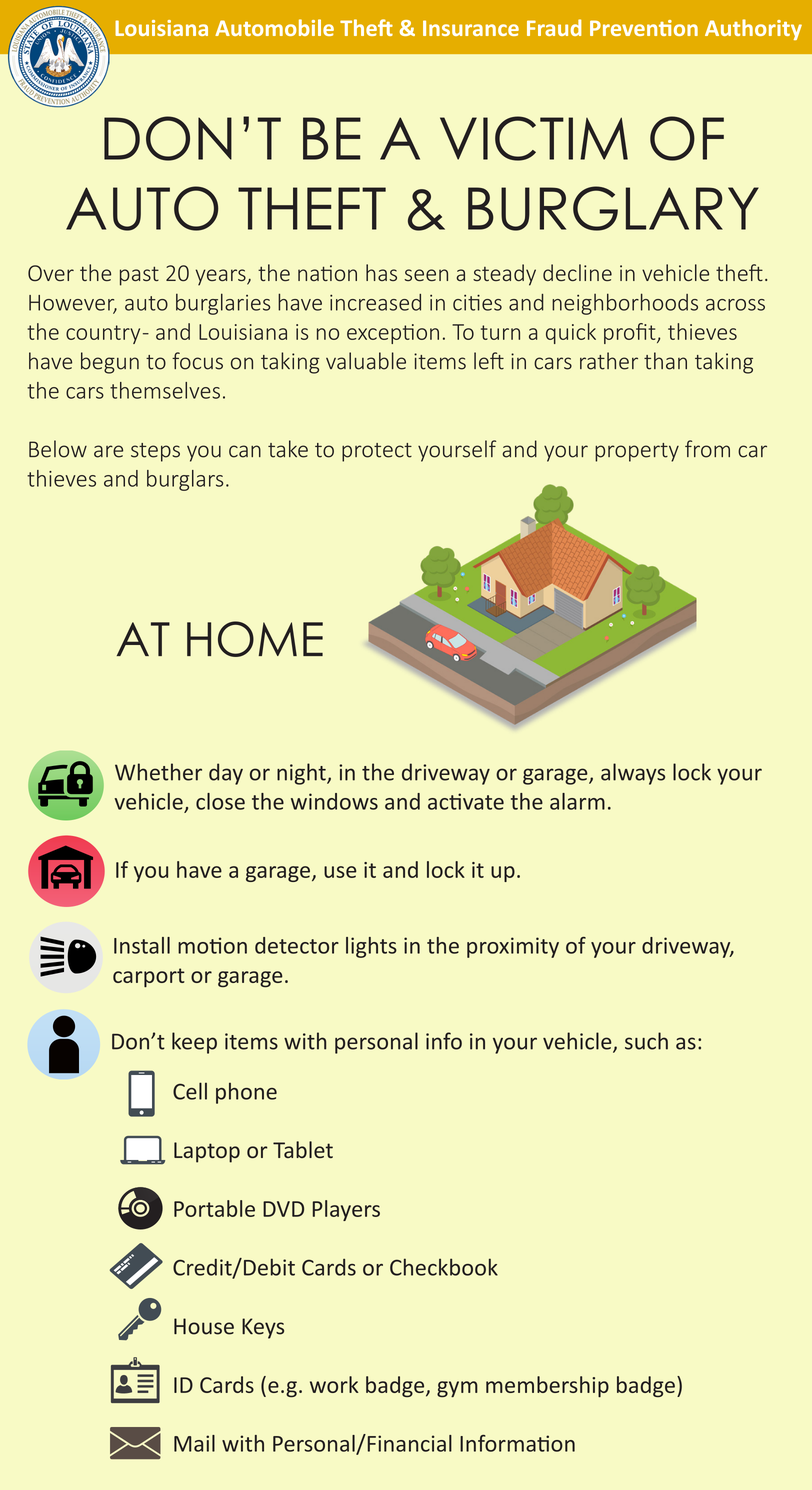 This document has height=1490, width=812. What do you see at coordinates (471, 28) in the document?
I see `Insurance` at bounding box center [471, 28].
